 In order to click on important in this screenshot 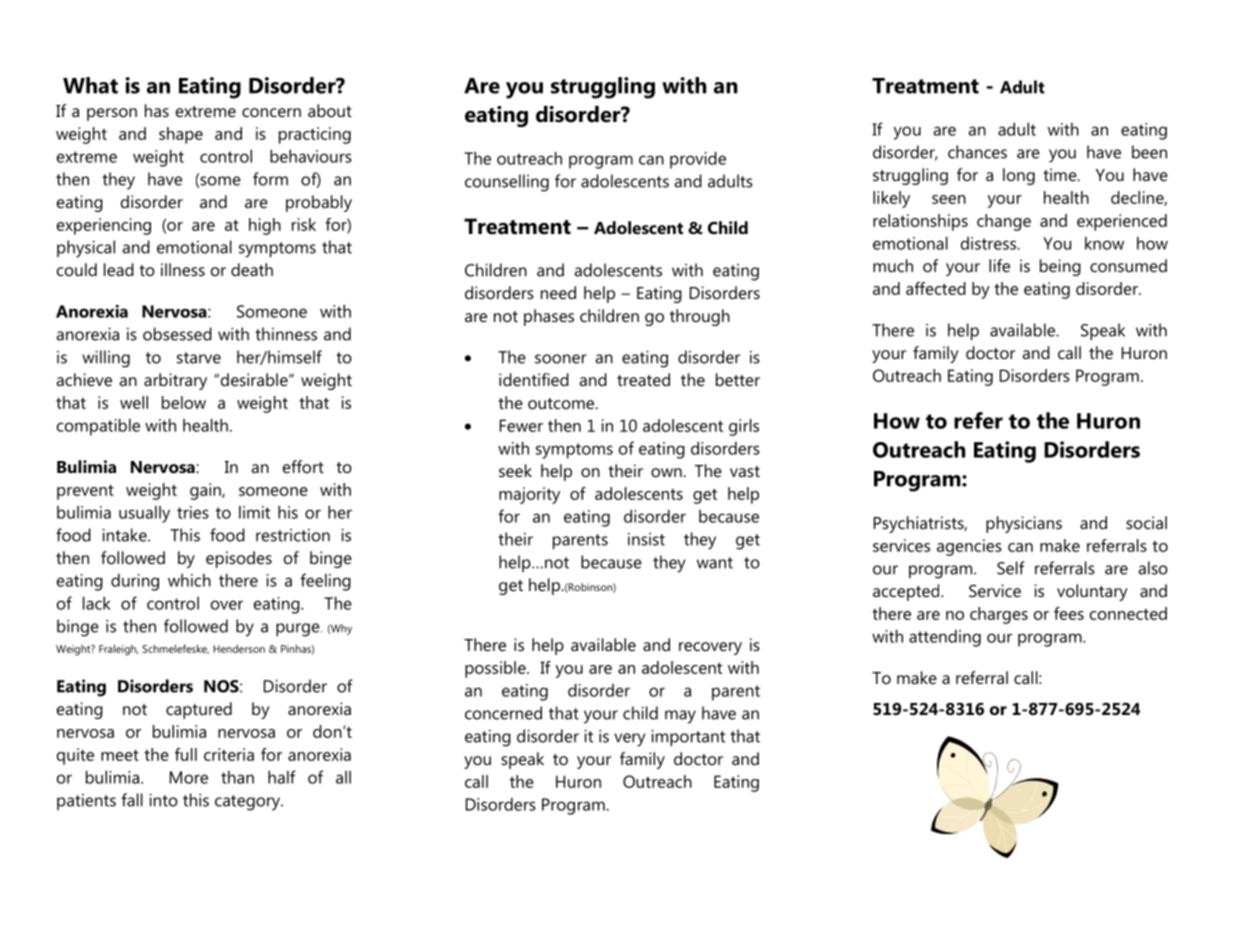, I will do `click(688, 738)`.
